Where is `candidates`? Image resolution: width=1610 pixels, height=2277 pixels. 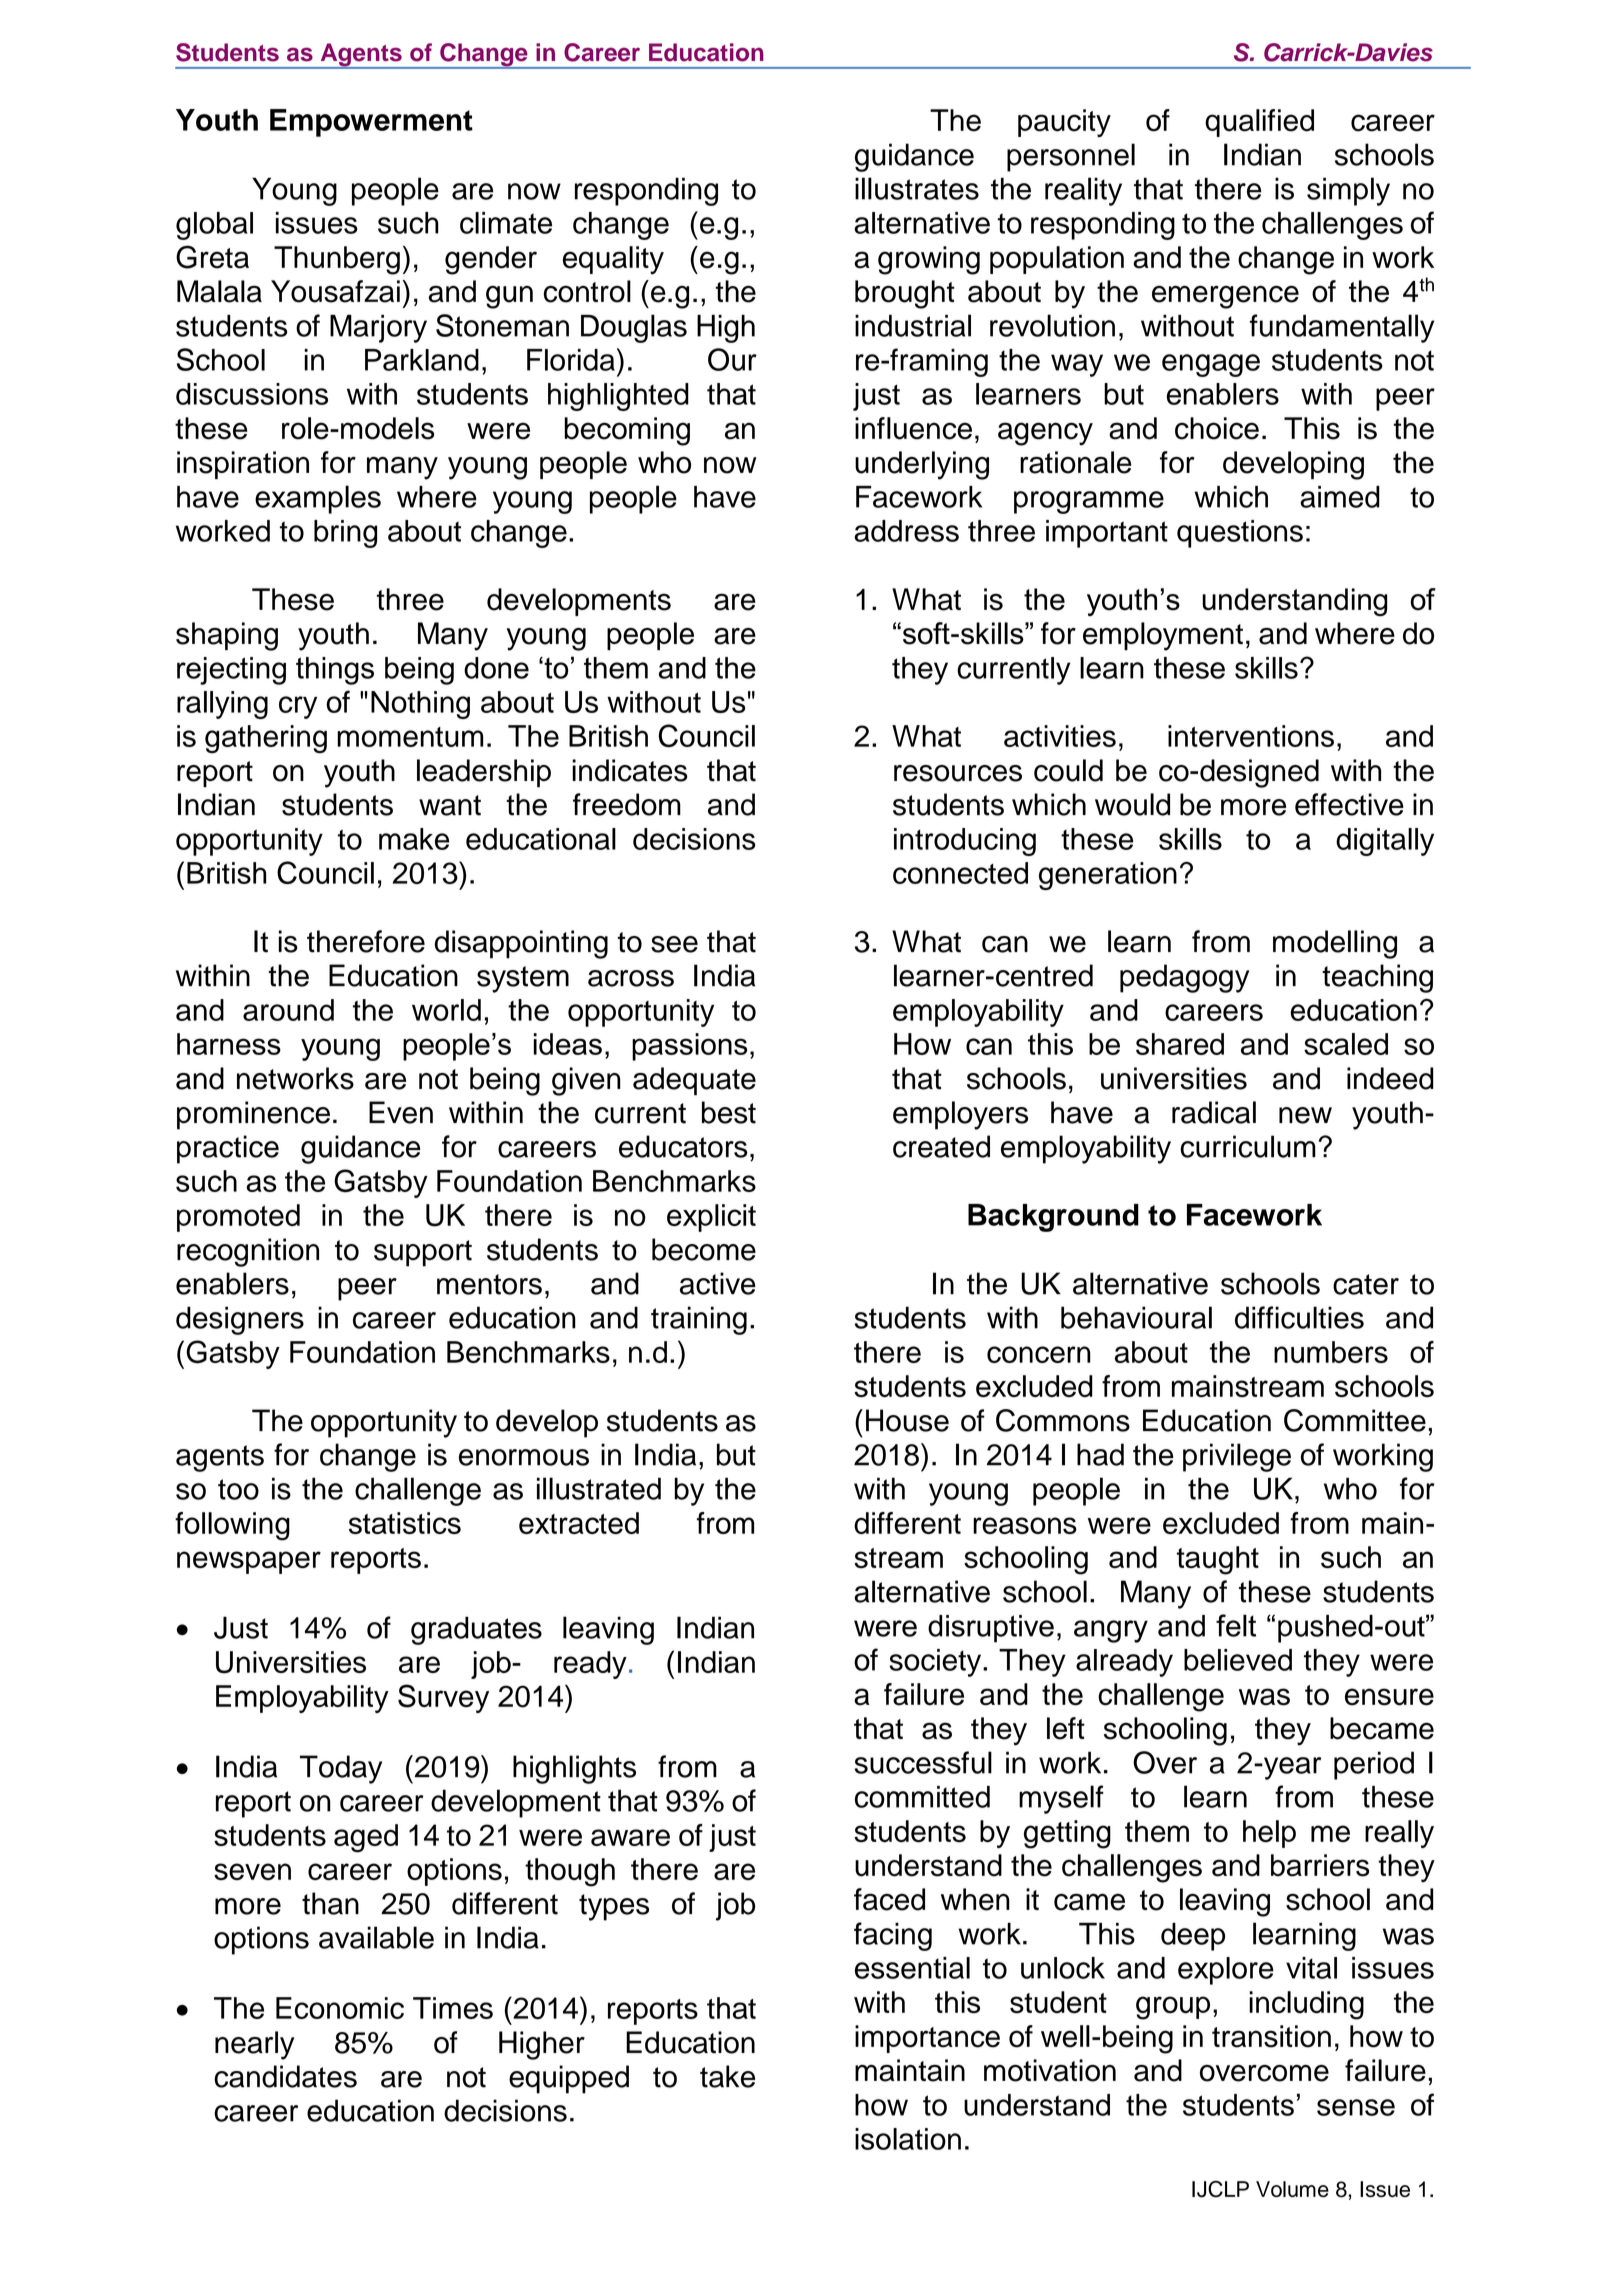 candidates is located at coordinates (285, 2076).
